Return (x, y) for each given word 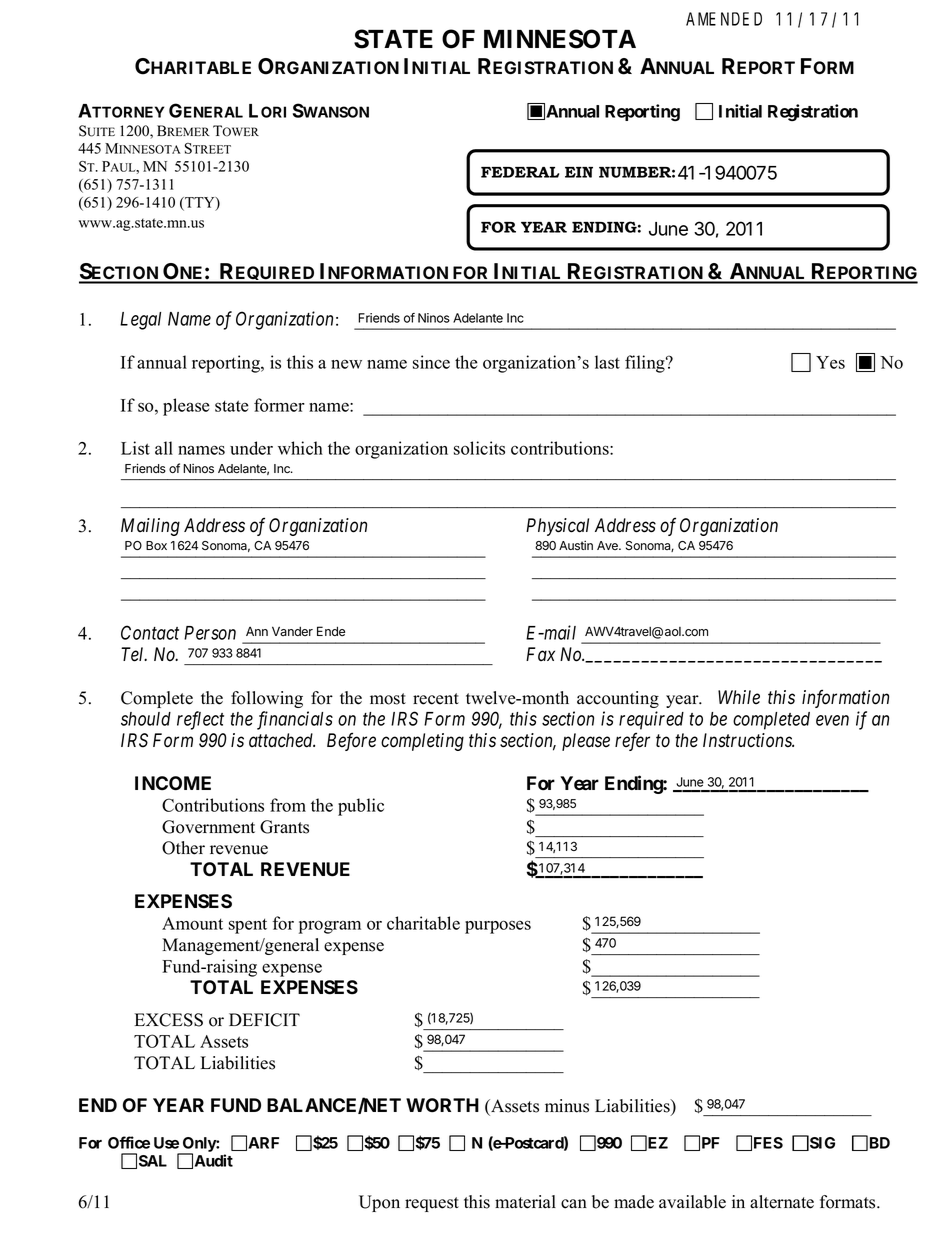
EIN (579, 172)
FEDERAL (520, 172)
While (739, 697)
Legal (140, 321)
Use (166, 1143)
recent (436, 699)
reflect (200, 720)
